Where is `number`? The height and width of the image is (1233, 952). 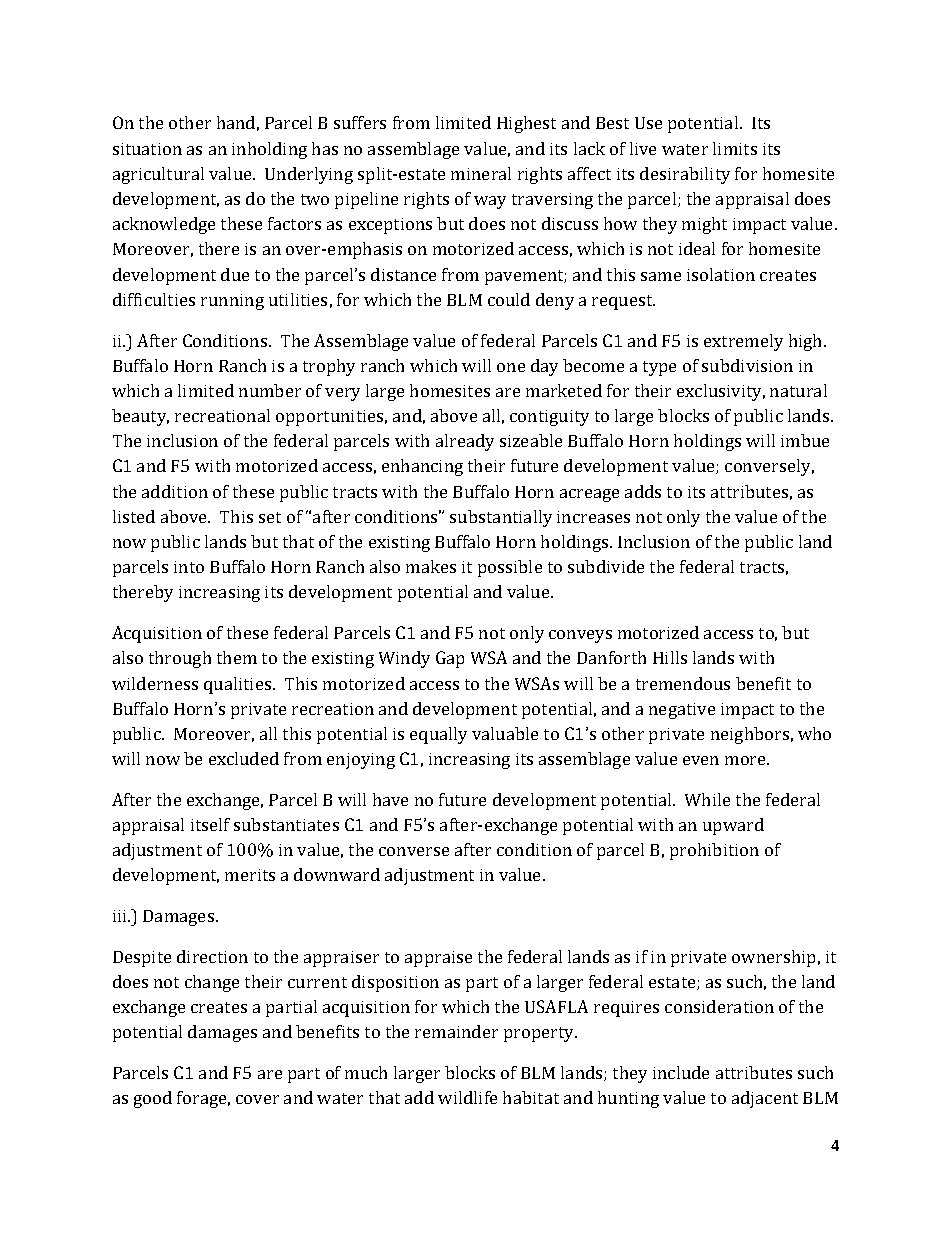 number is located at coordinates (270, 390).
